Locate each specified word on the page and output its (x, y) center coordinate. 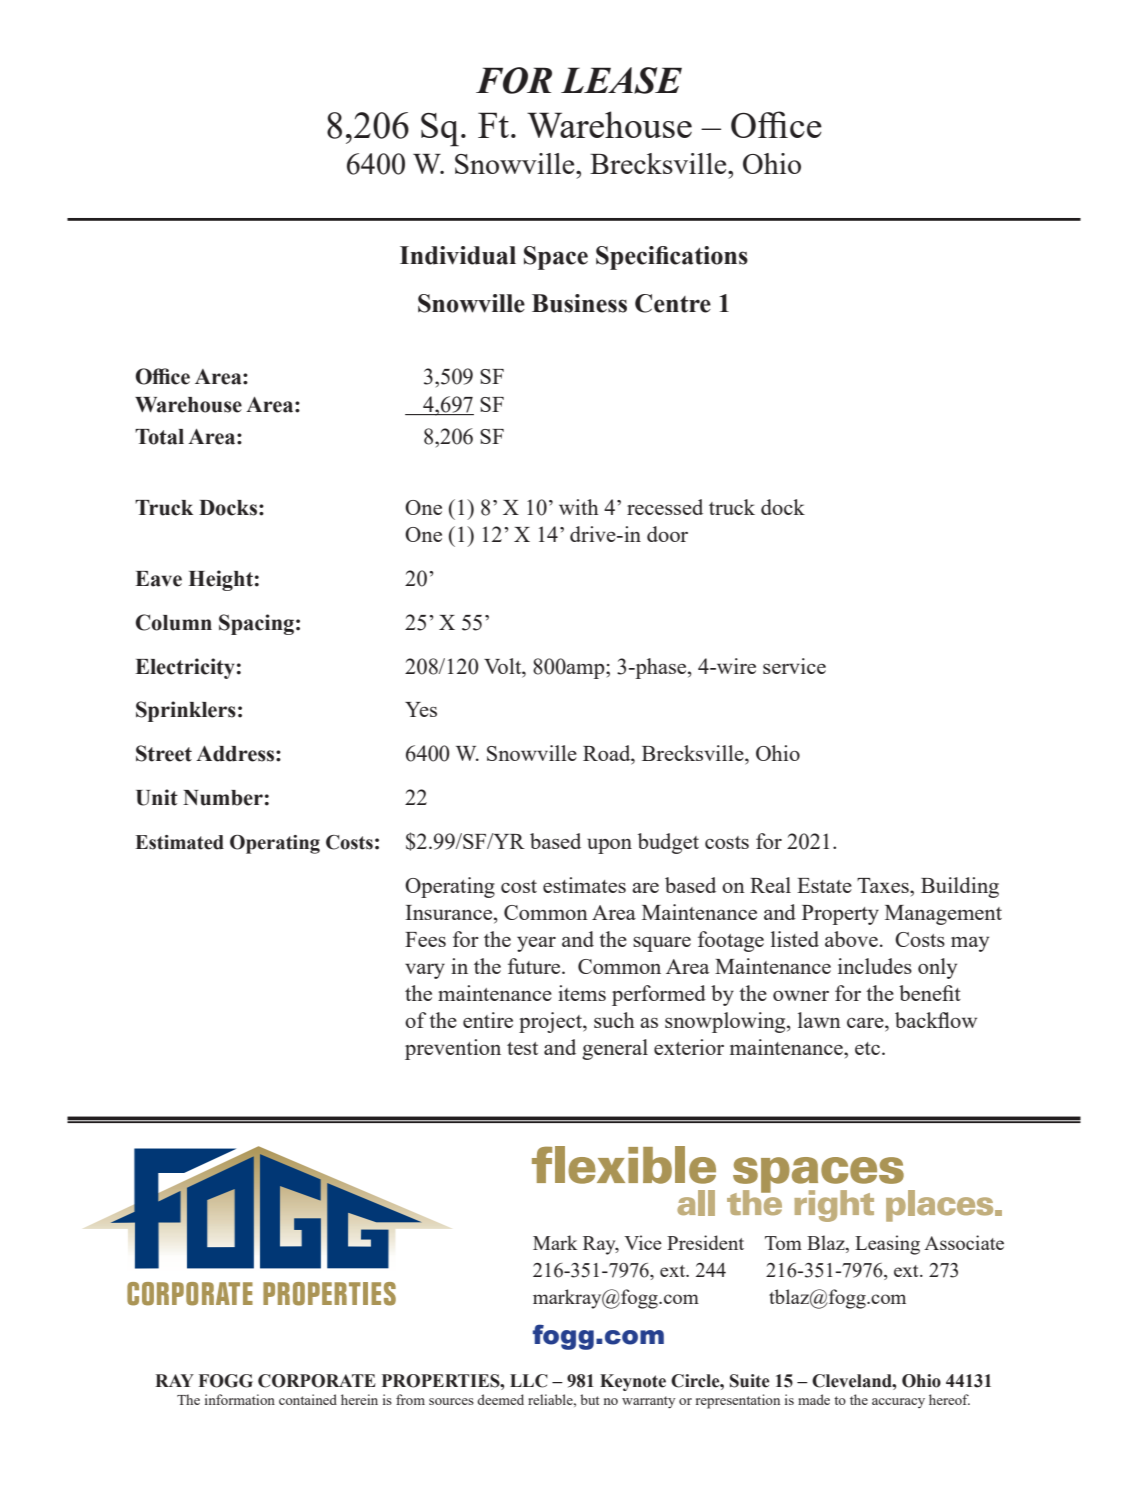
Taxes (884, 885)
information (240, 1399)
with (579, 507)
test (522, 1048)
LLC (529, 1381)
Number (223, 798)
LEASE (621, 80)
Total (159, 437)
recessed (665, 507)
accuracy (898, 1403)
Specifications (672, 258)
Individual (458, 255)
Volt (504, 666)
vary (425, 971)
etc (869, 1048)
